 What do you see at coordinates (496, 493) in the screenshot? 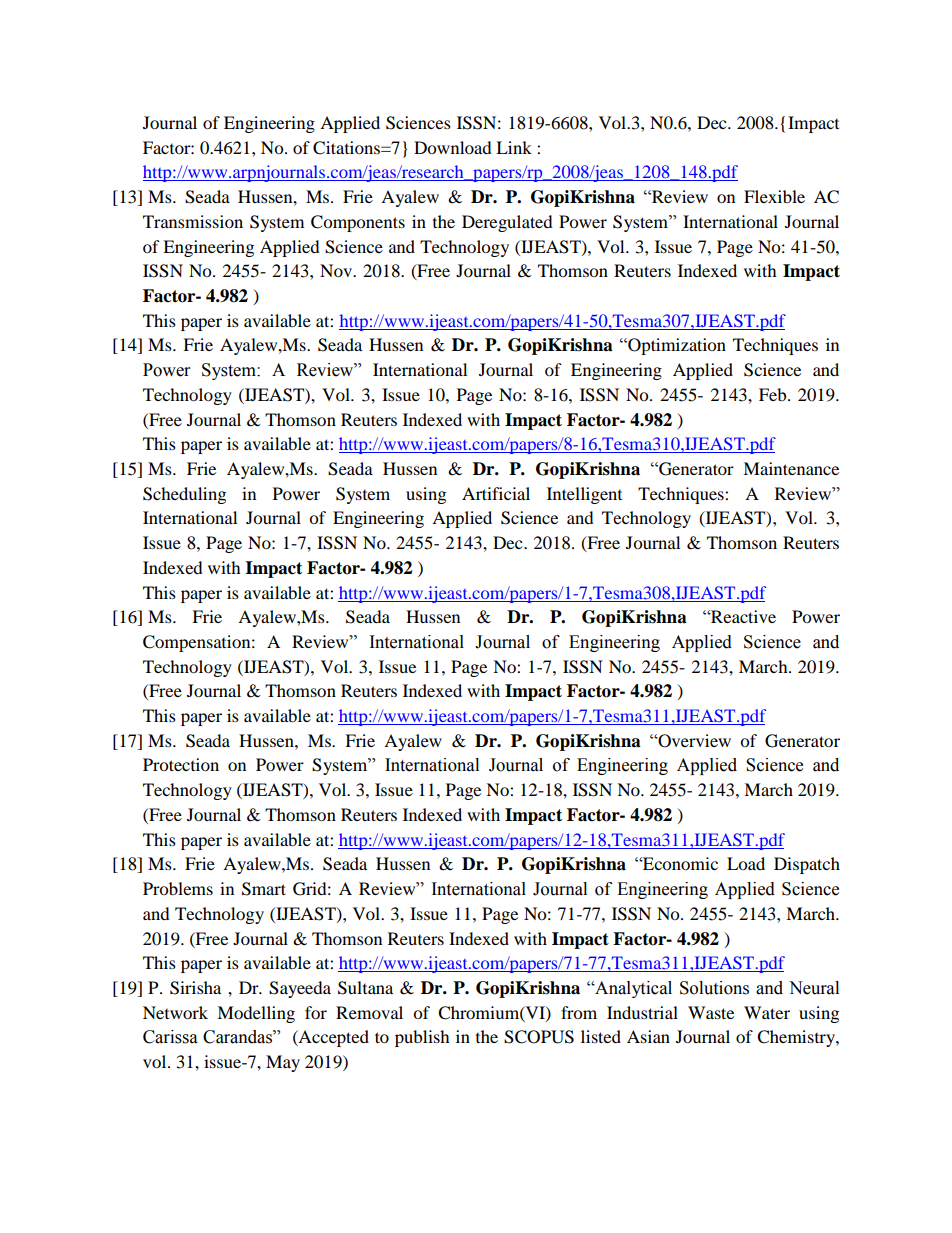
I see `Artificial` at bounding box center [496, 493].
